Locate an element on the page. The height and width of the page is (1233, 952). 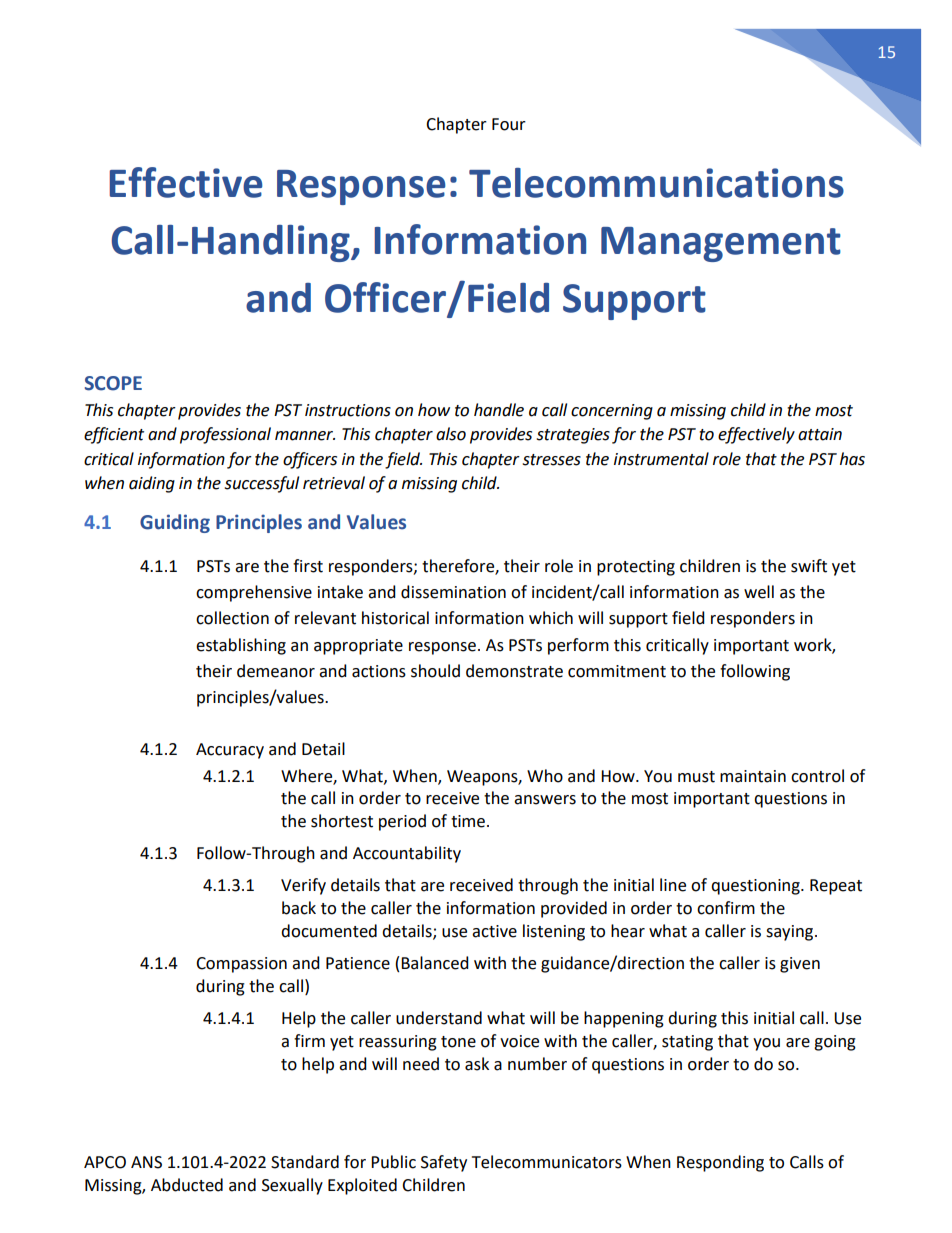
handle is located at coordinates (499, 410).
